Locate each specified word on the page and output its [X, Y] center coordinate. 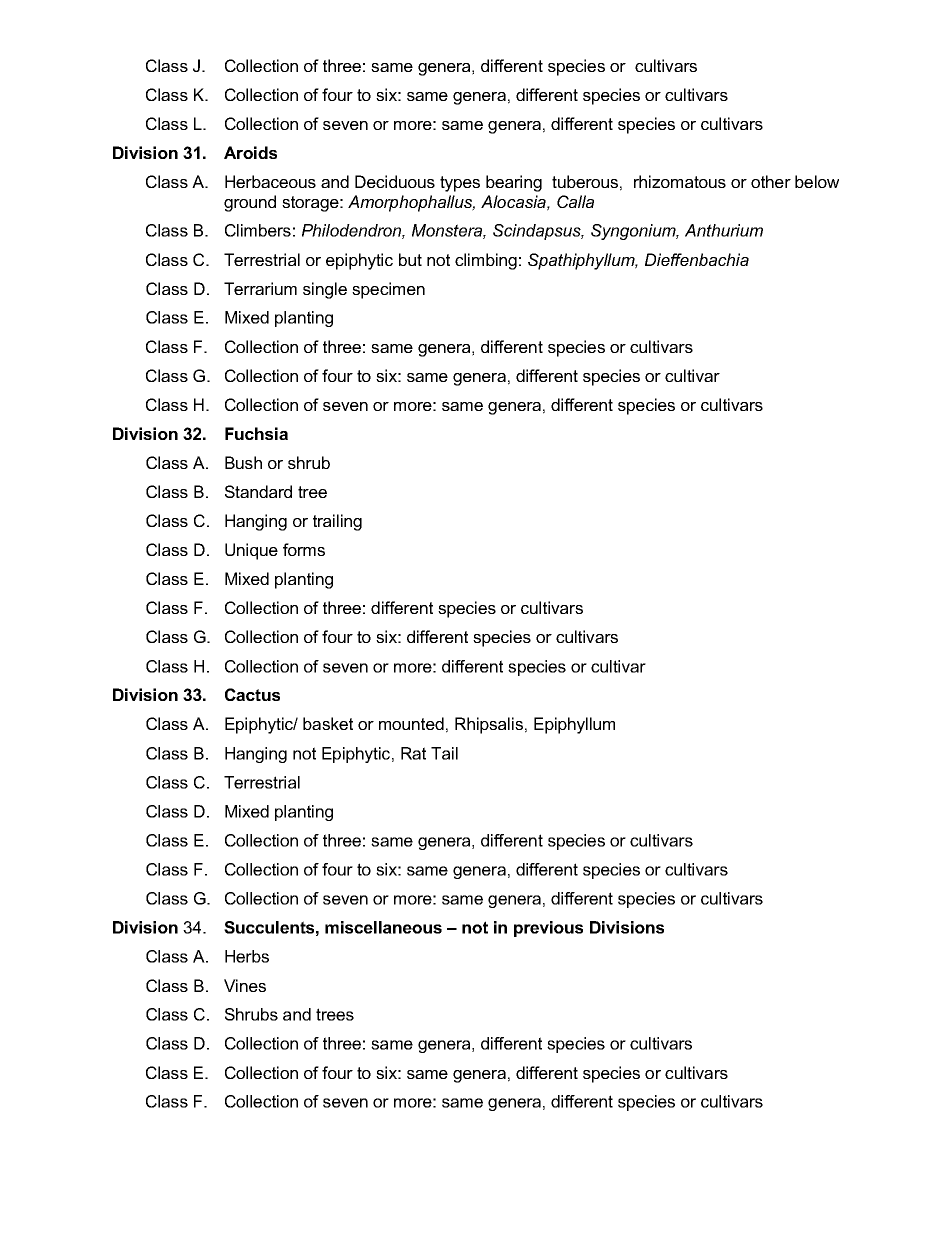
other [771, 181]
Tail [444, 753]
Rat [413, 753]
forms [304, 549]
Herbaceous [270, 181]
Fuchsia [256, 433]
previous [548, 929]
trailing [337, 522]
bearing [514, 183]
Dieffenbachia [697, 259]
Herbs [247, 956]
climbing [486, 261]
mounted [411, 723]
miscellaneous [383, 927]
